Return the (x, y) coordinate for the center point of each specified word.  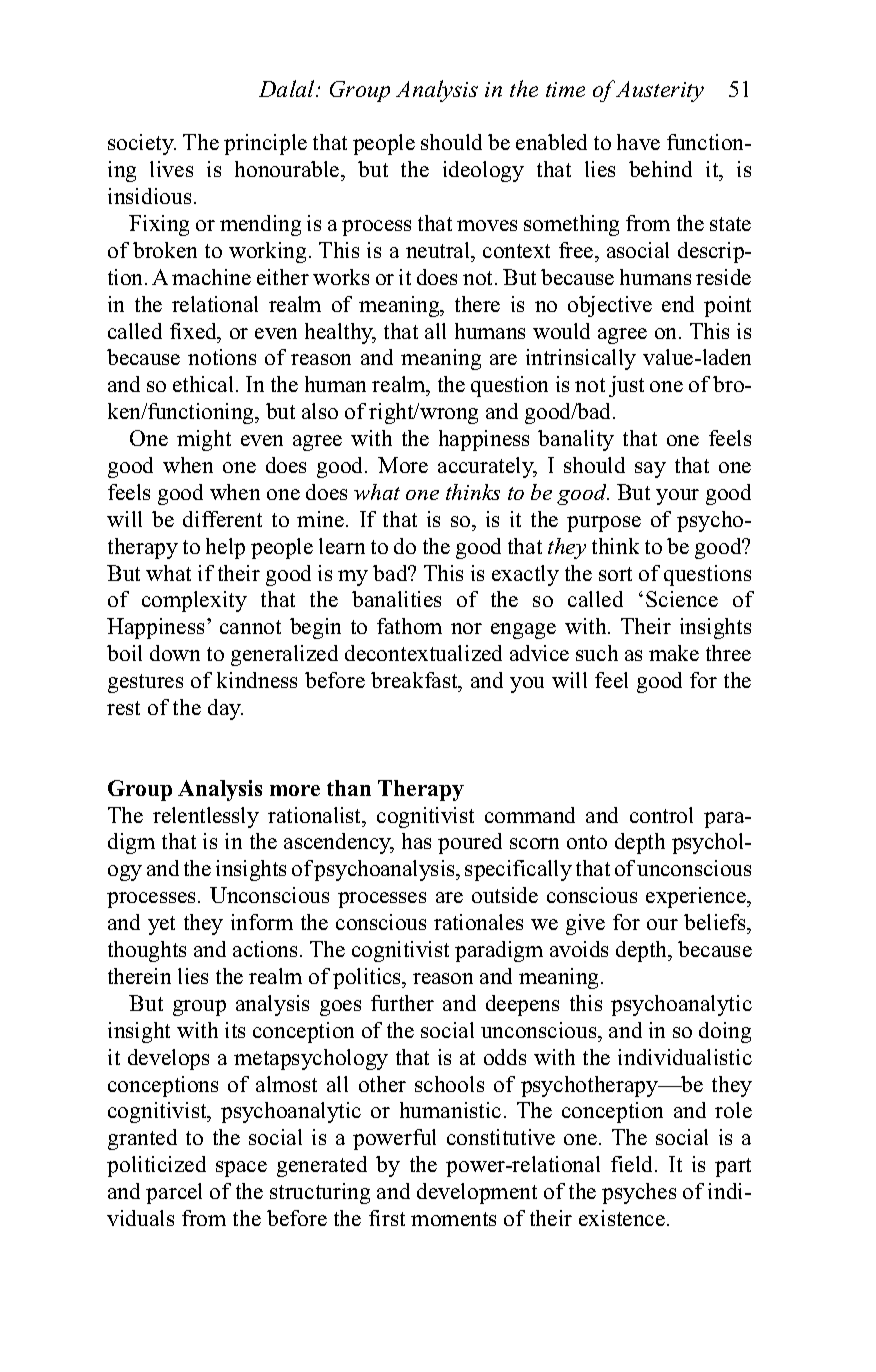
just (626, 386)
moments (453, 1219)
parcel (174, 1193)
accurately (487, 467)
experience (697, 897)
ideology (483, 171)
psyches (639, 1193)
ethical (205, 384)
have (638, 142)
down (175, 653)
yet (161, 925)
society (142, 144)
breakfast (415, 680)
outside (505, 895)
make (674, 653)
